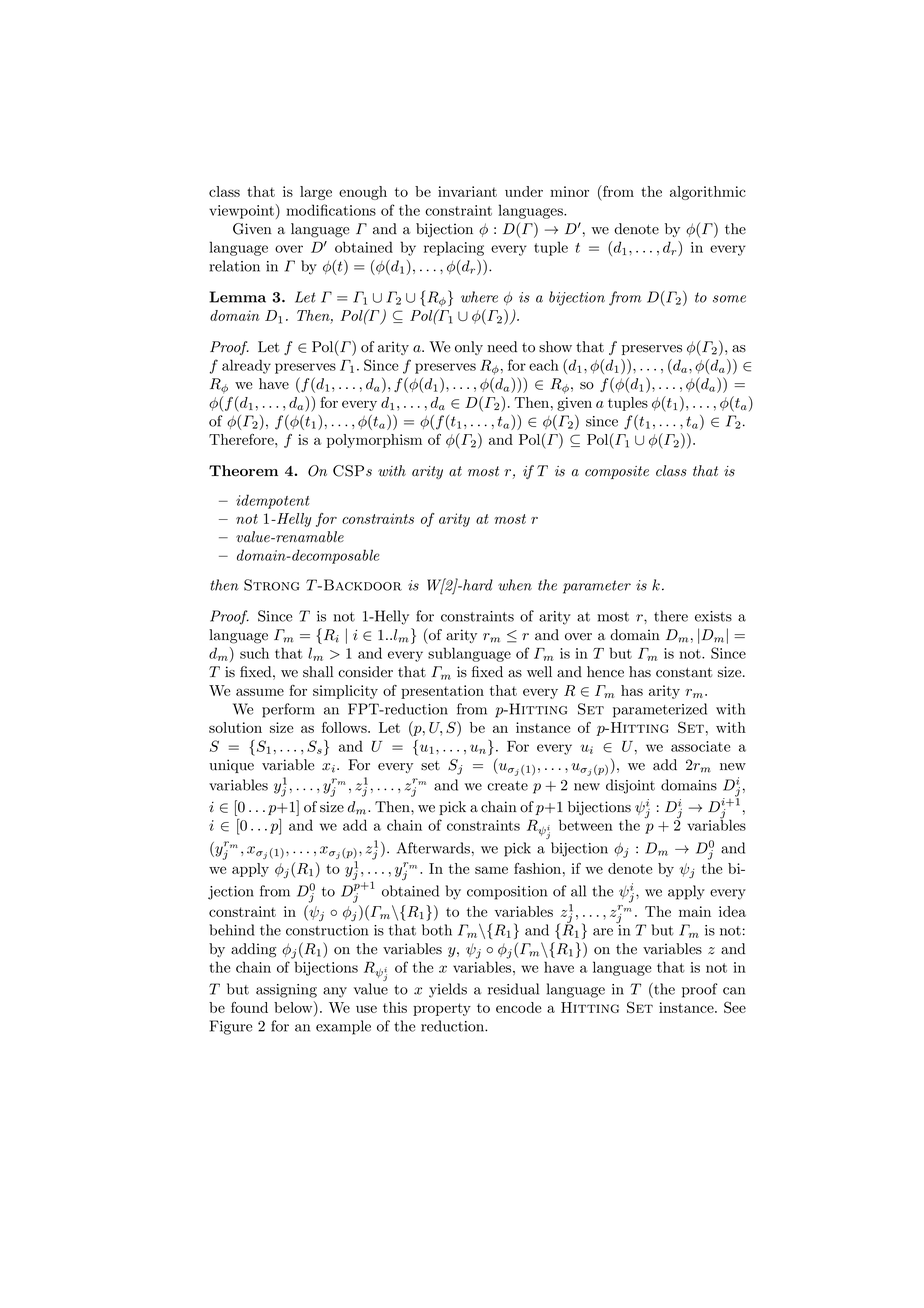 This screenshot has height=1308, width=924. I want to click on already, so click(246, 366).
